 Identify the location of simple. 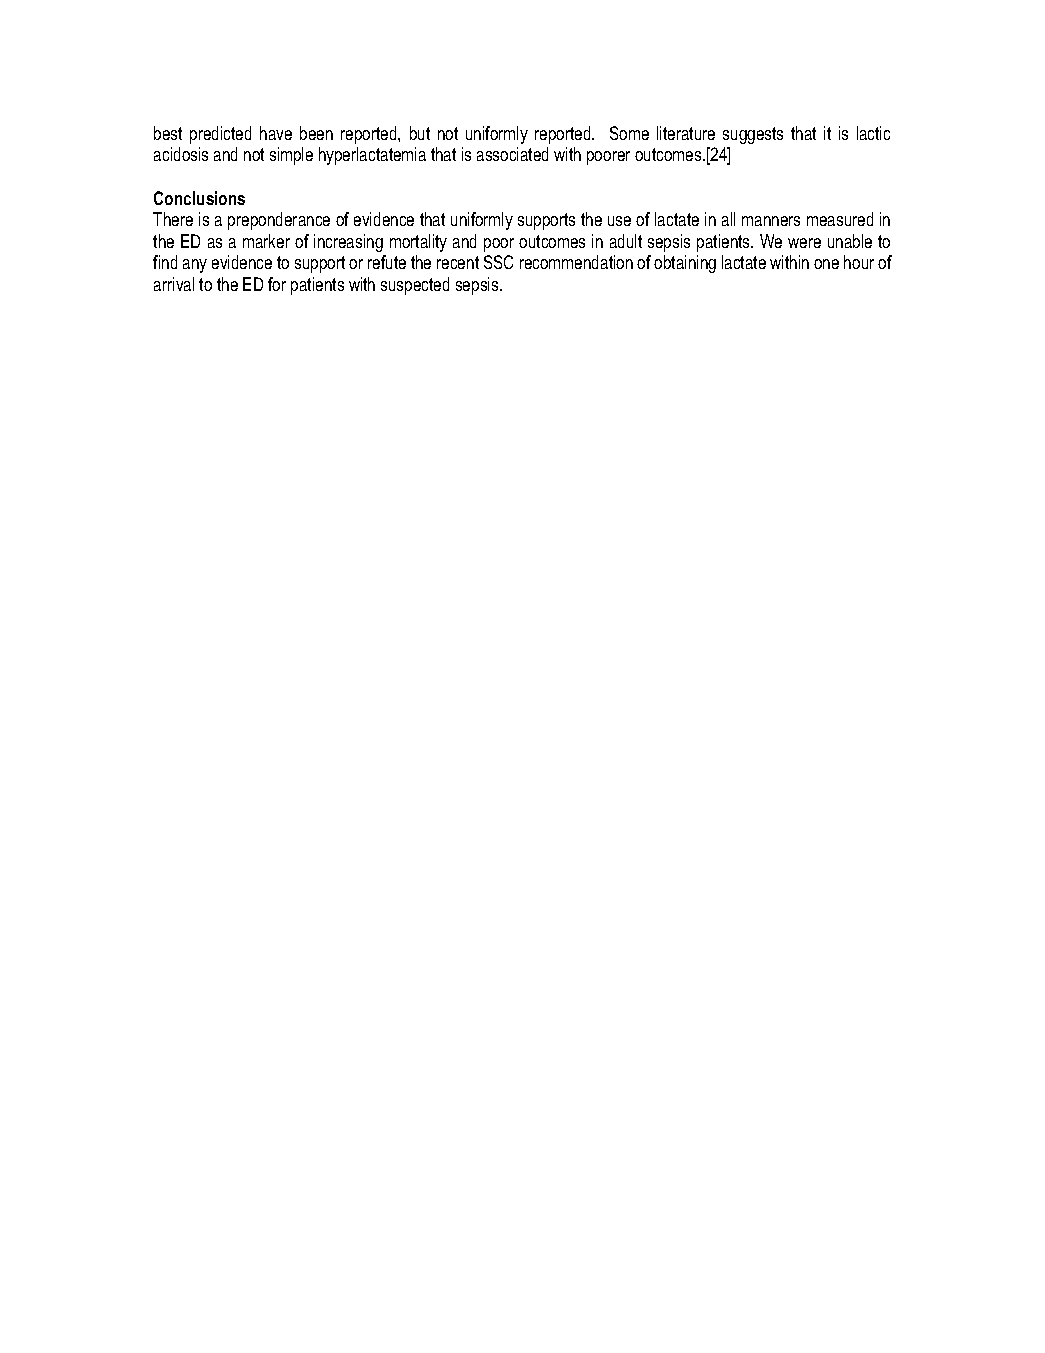
(291, 156).
